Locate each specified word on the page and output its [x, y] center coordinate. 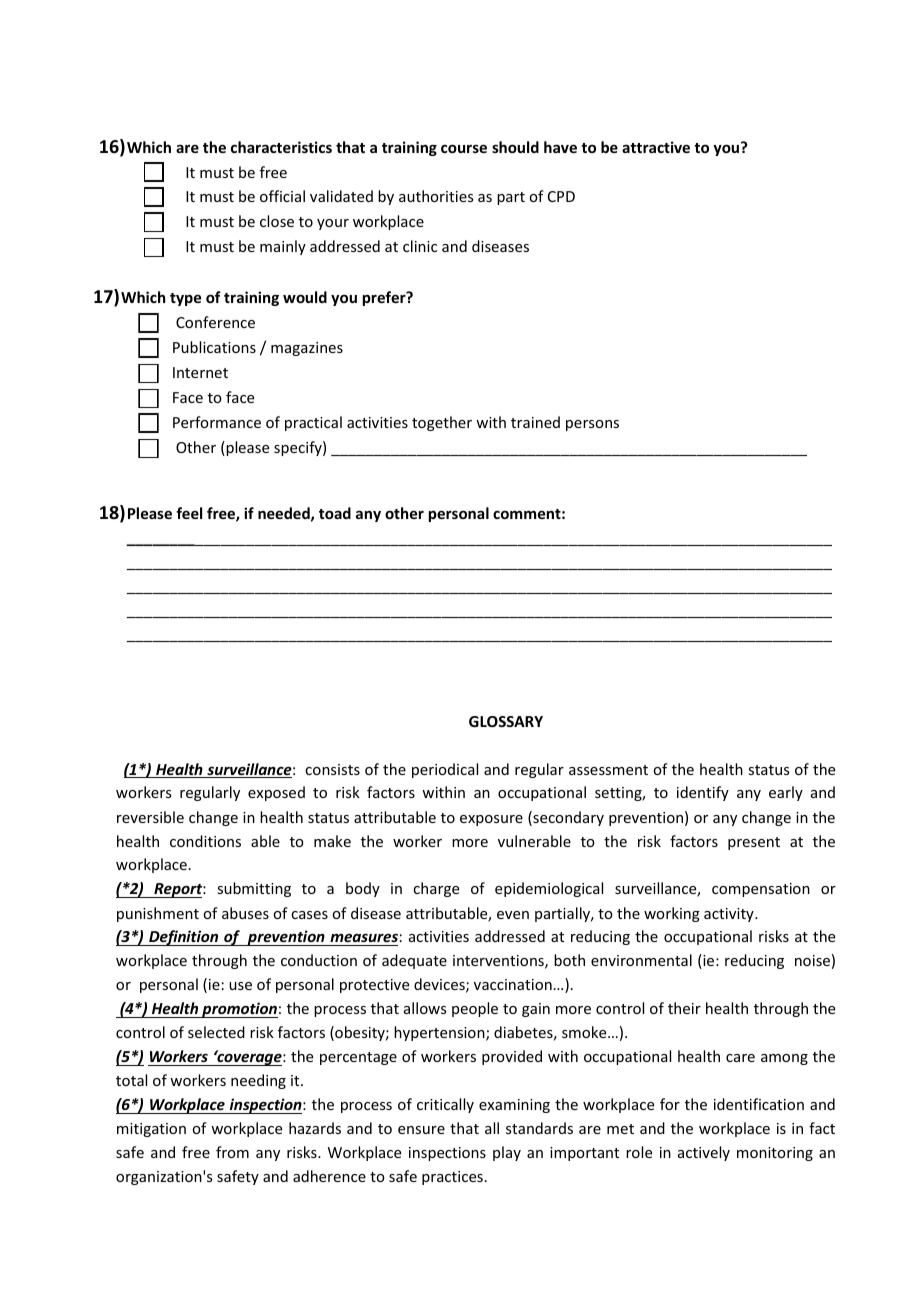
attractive [656, 147]
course [464, 148]
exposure [491, 820]
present [754, 843]
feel [189, 513]
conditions [205, 841]
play [507, 1153]
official [282, 196]
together [442, 423]
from [232, 1152]
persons [592, 425]
